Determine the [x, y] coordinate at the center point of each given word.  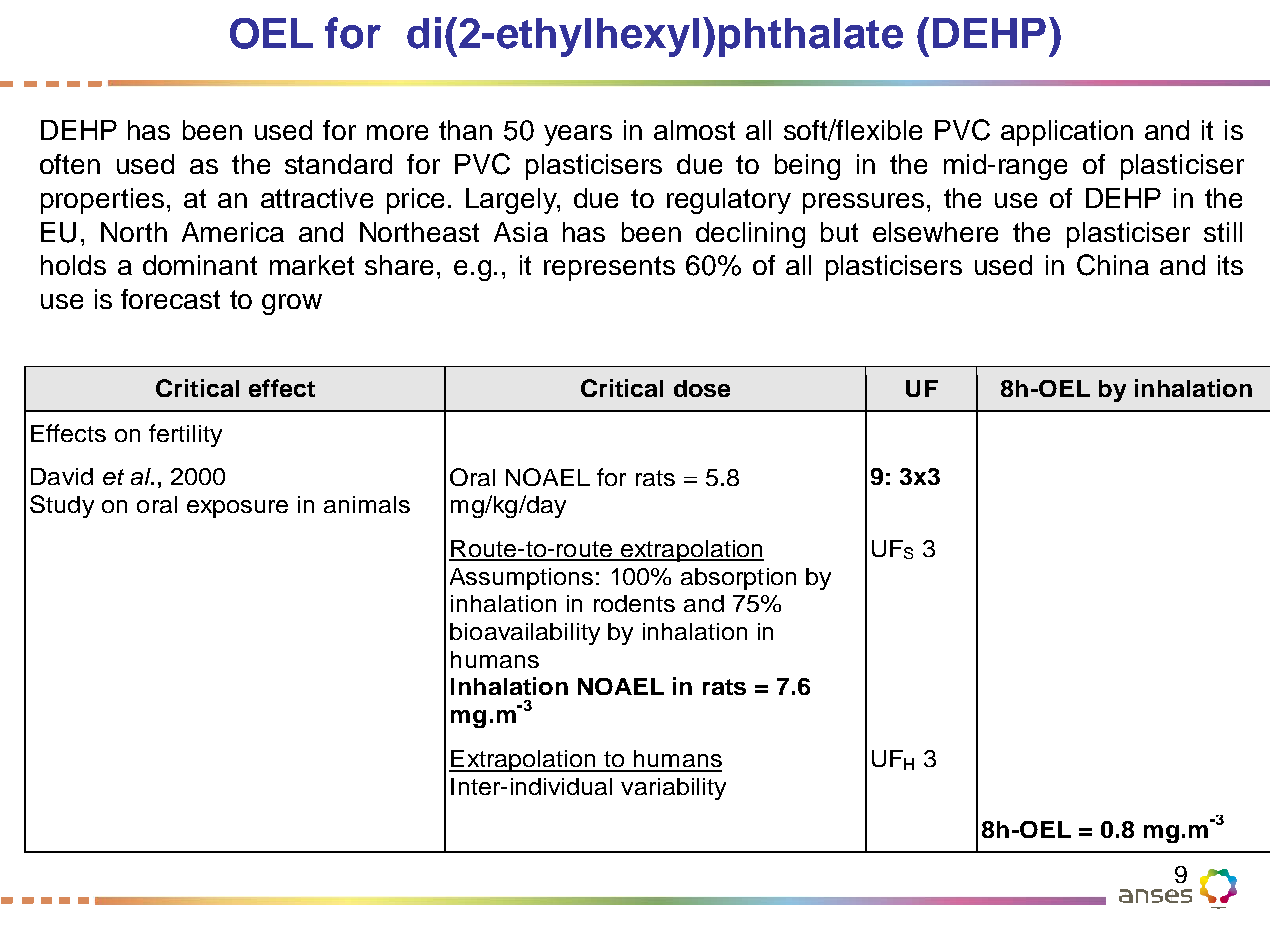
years [578, 135]
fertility [185, 435]
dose [702, 388]
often [70, 164]
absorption [738, 579]
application [1067, 133]
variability [673, 789]
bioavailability [525, 634]
